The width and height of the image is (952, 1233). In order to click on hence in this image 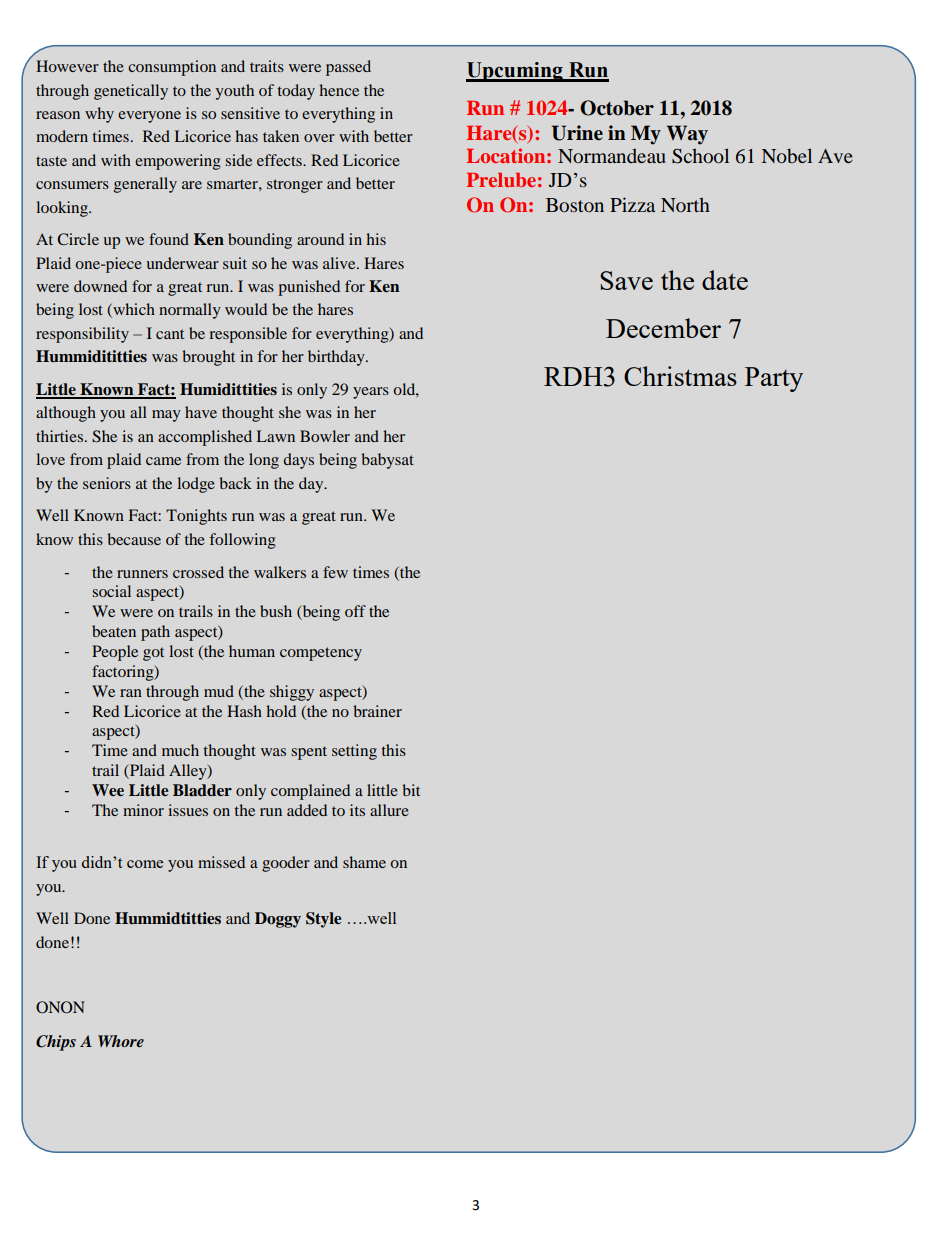, I will do `click(339, 90)`.
